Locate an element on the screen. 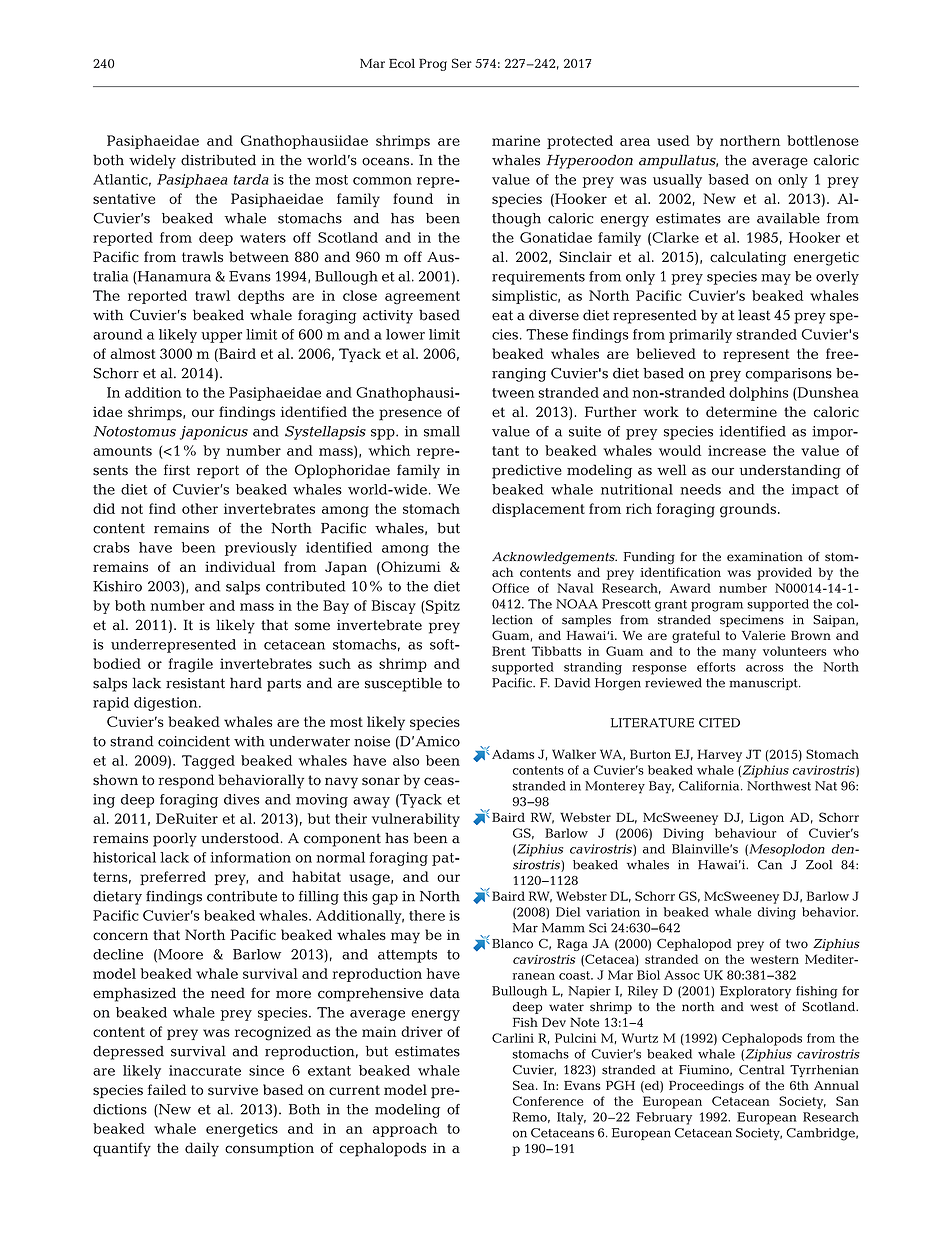 The height and width of the screenshot is (1257, 952). bottlenose is located at coordinates (823, 140).
